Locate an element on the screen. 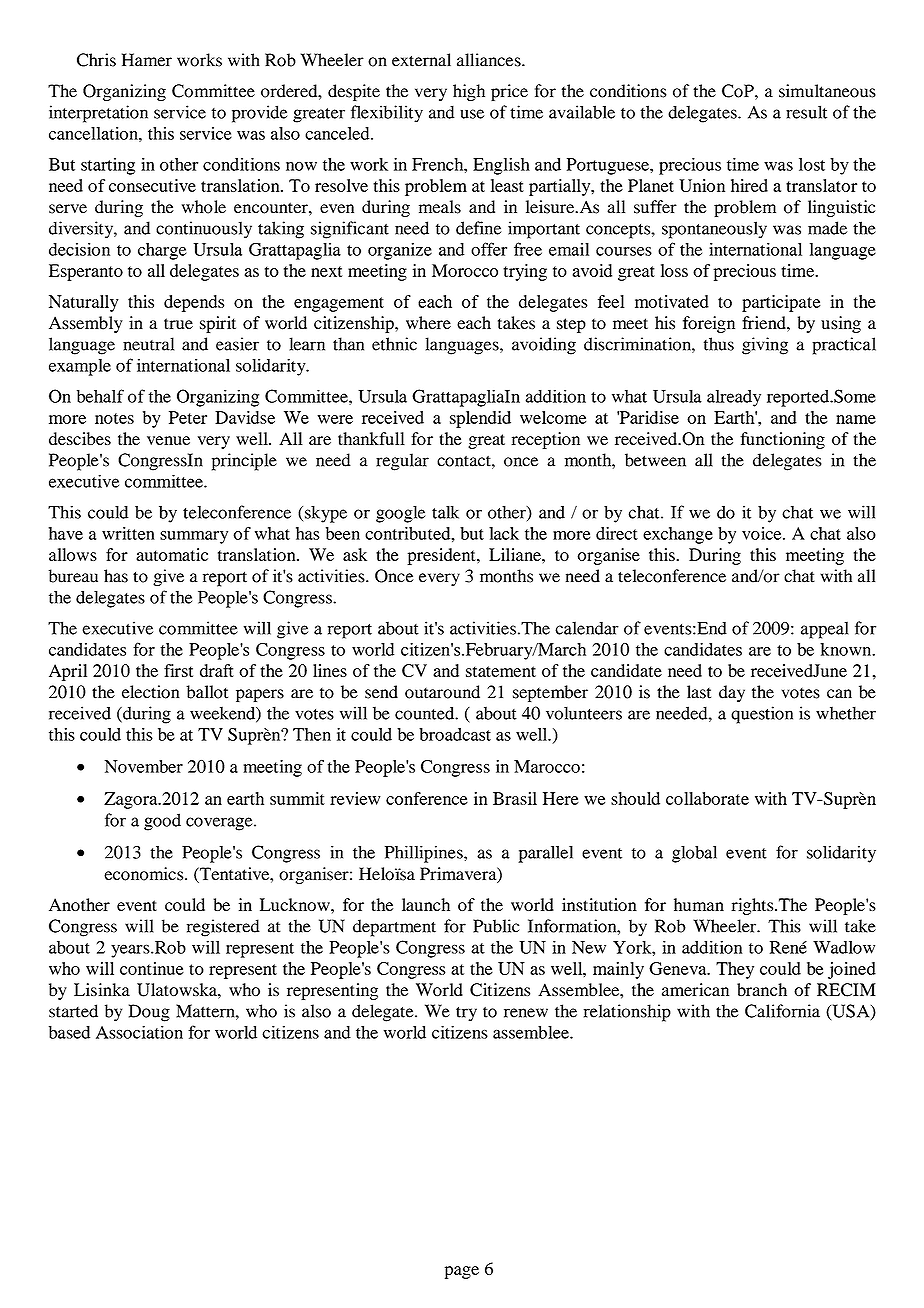 The height and width of the screenshot is (1308, 924). statement is located at coordinates (501, 671).
